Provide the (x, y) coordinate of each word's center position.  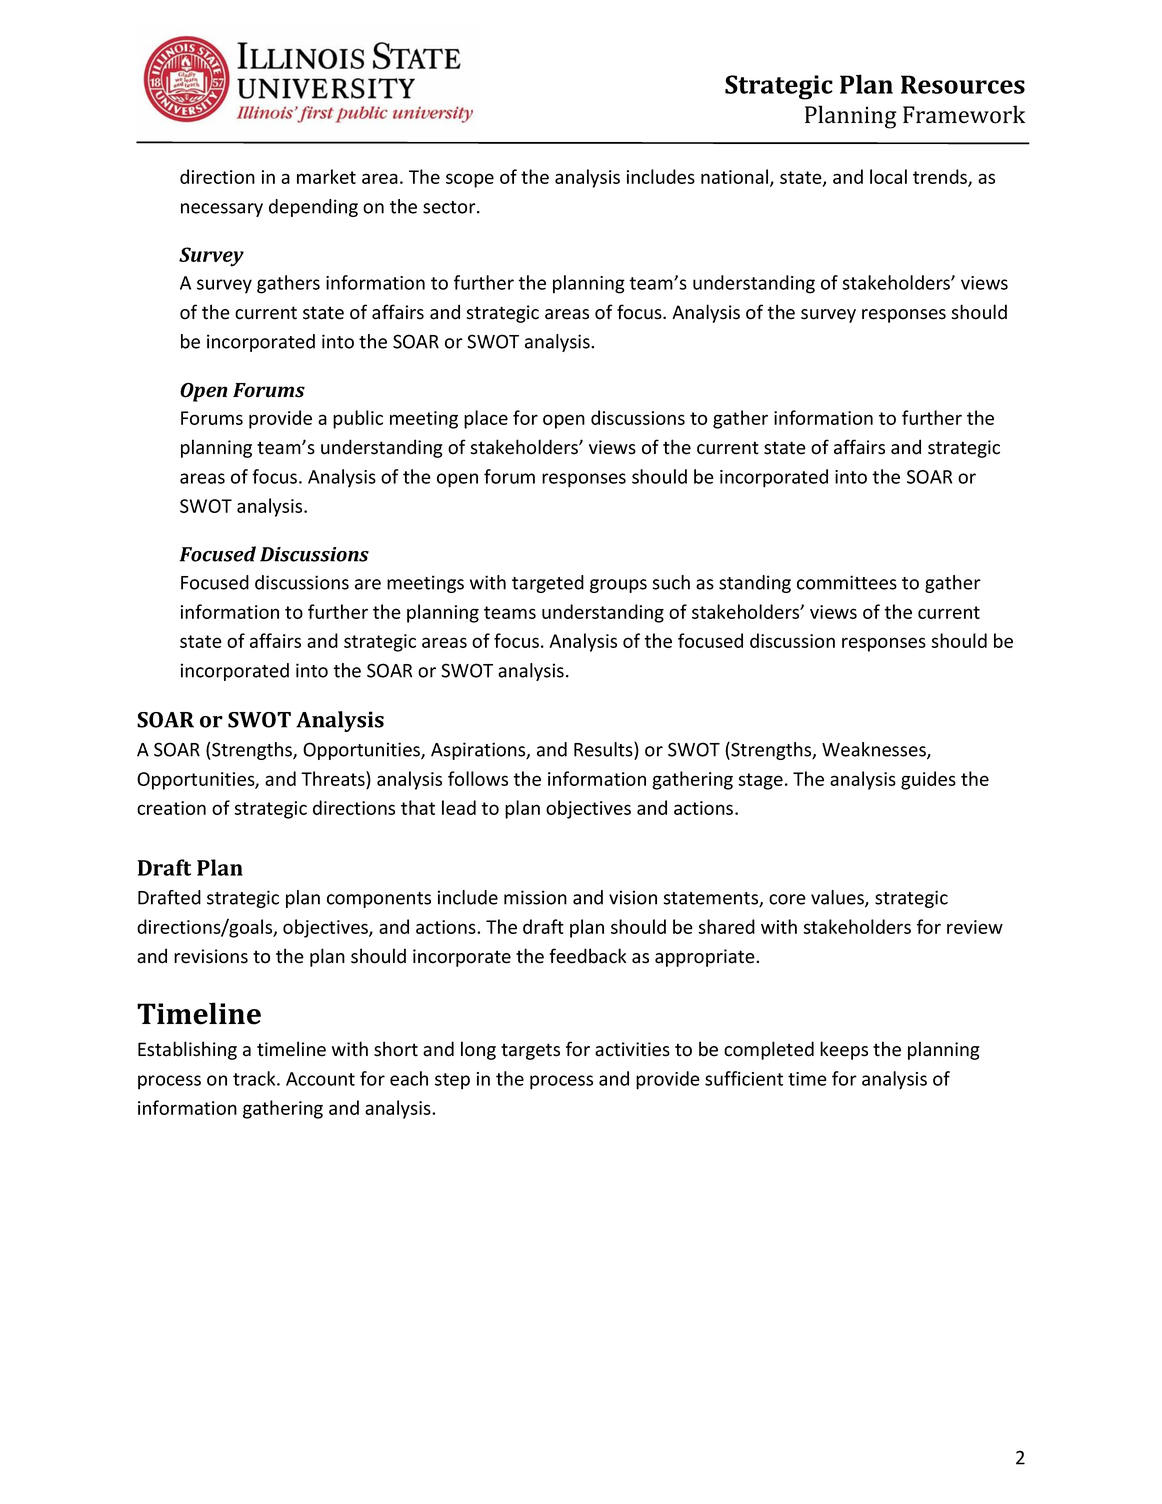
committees (847, 582)
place (486, 419)
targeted (548, 584)
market (326, 176)
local (888, 176)
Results (604, 749)
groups (618, 586)
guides (928, 780)
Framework (964, 114)
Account (320, 1079)
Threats (334, 778)
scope (470, 180)
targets (530, 1051)
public (358, 419)
